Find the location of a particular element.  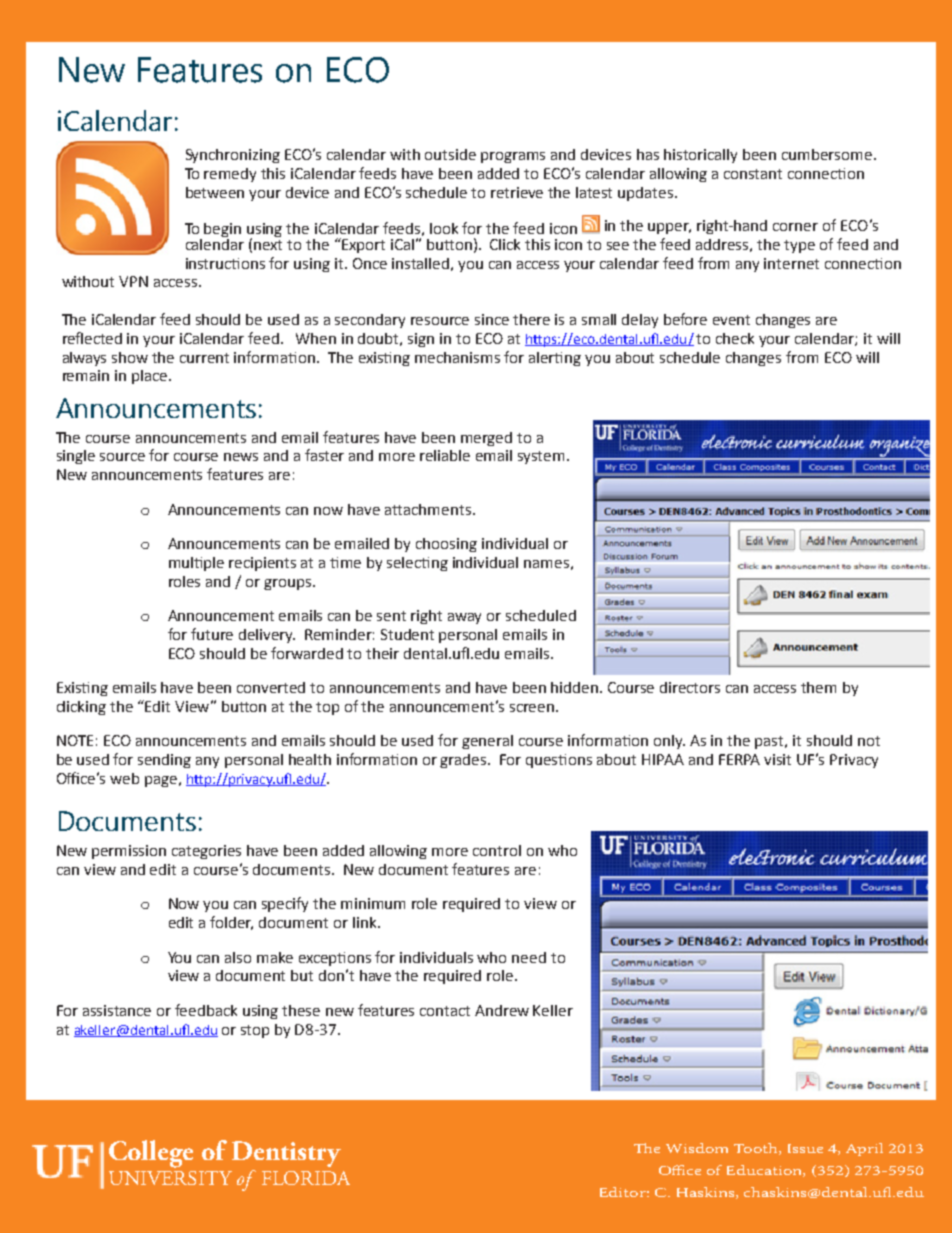

place is located at coordinates (151, 377).
